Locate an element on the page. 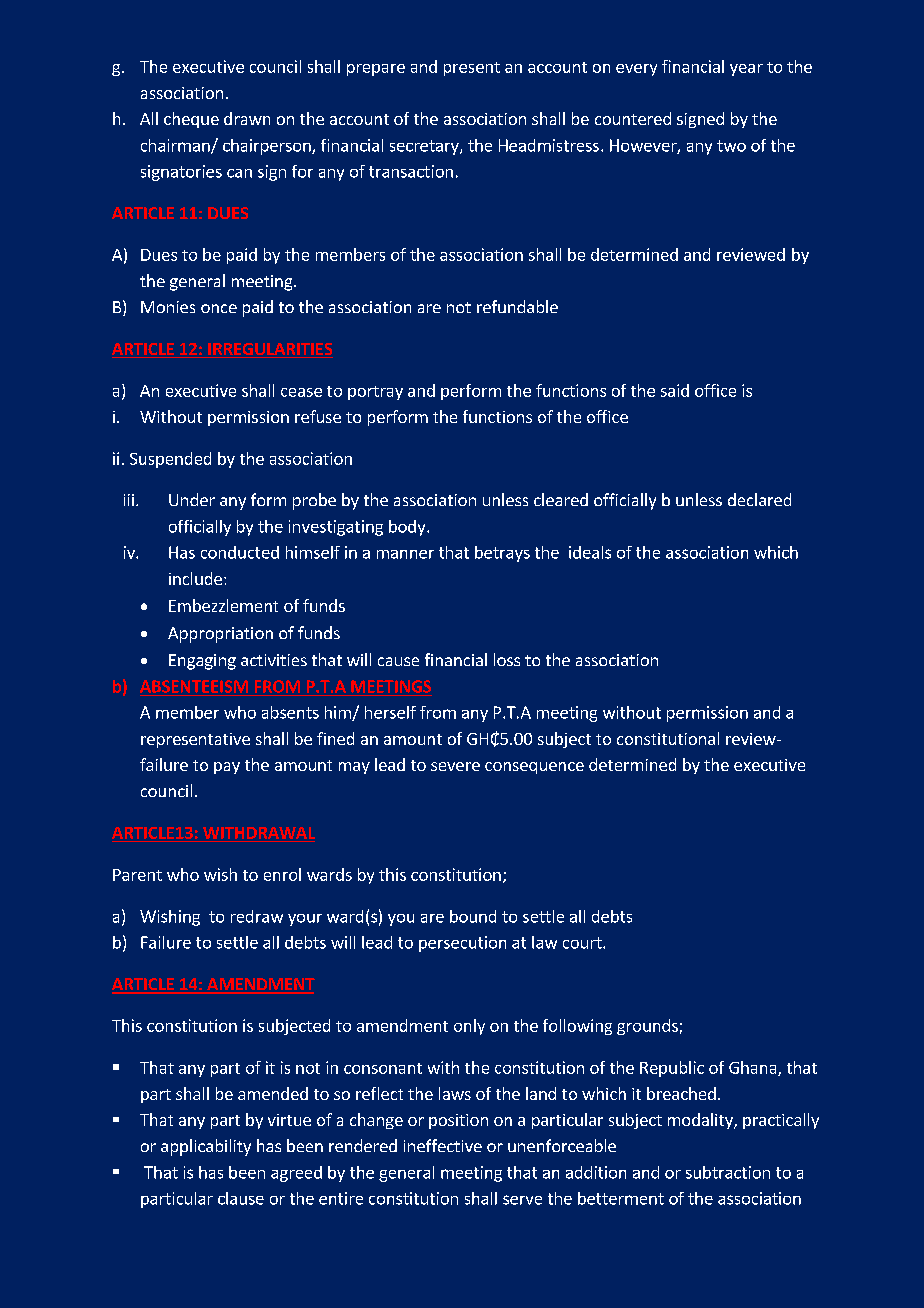  redraw is located at coordinates (257, 916).
